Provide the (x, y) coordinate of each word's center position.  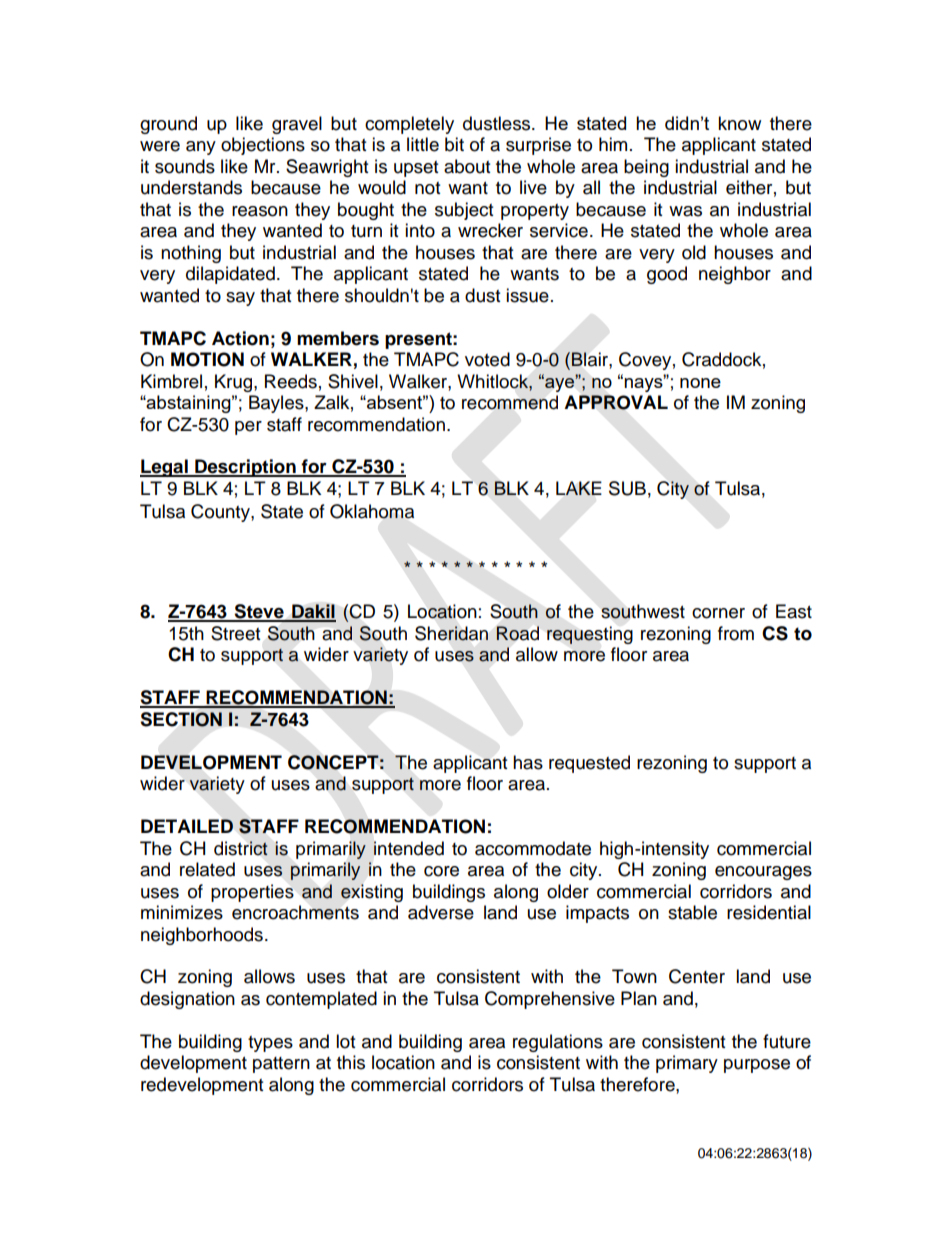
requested (589, 764)
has (528, 762)
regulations (558, 1043)
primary (687, 1064)
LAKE (579, 488)
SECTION (181, 719)
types (270, 1044)
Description (245, 468)
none (700, 383)
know (739, 123)
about (467, 166)
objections (263, 146)
